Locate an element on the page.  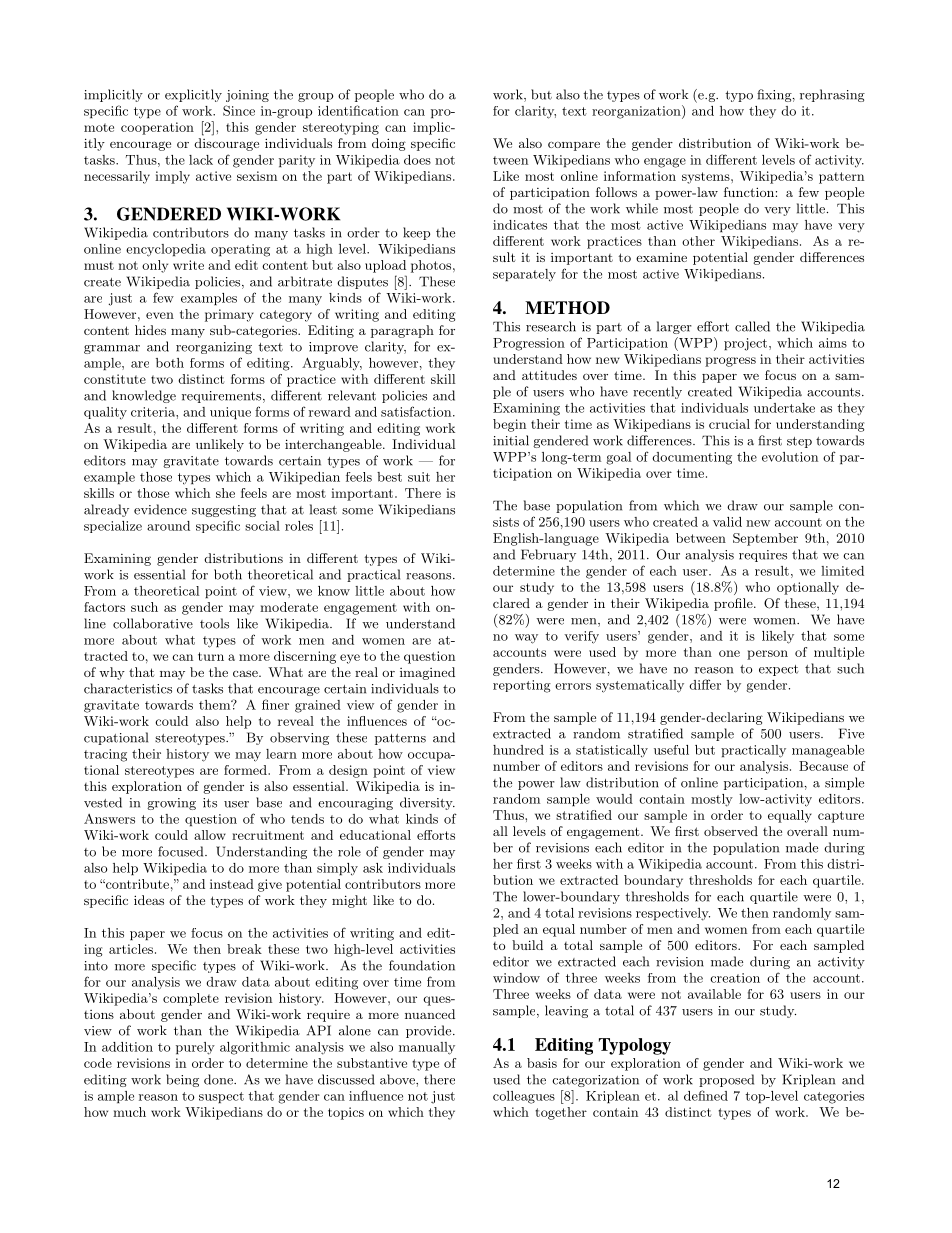
being is located at coordinates (182, 1080).
